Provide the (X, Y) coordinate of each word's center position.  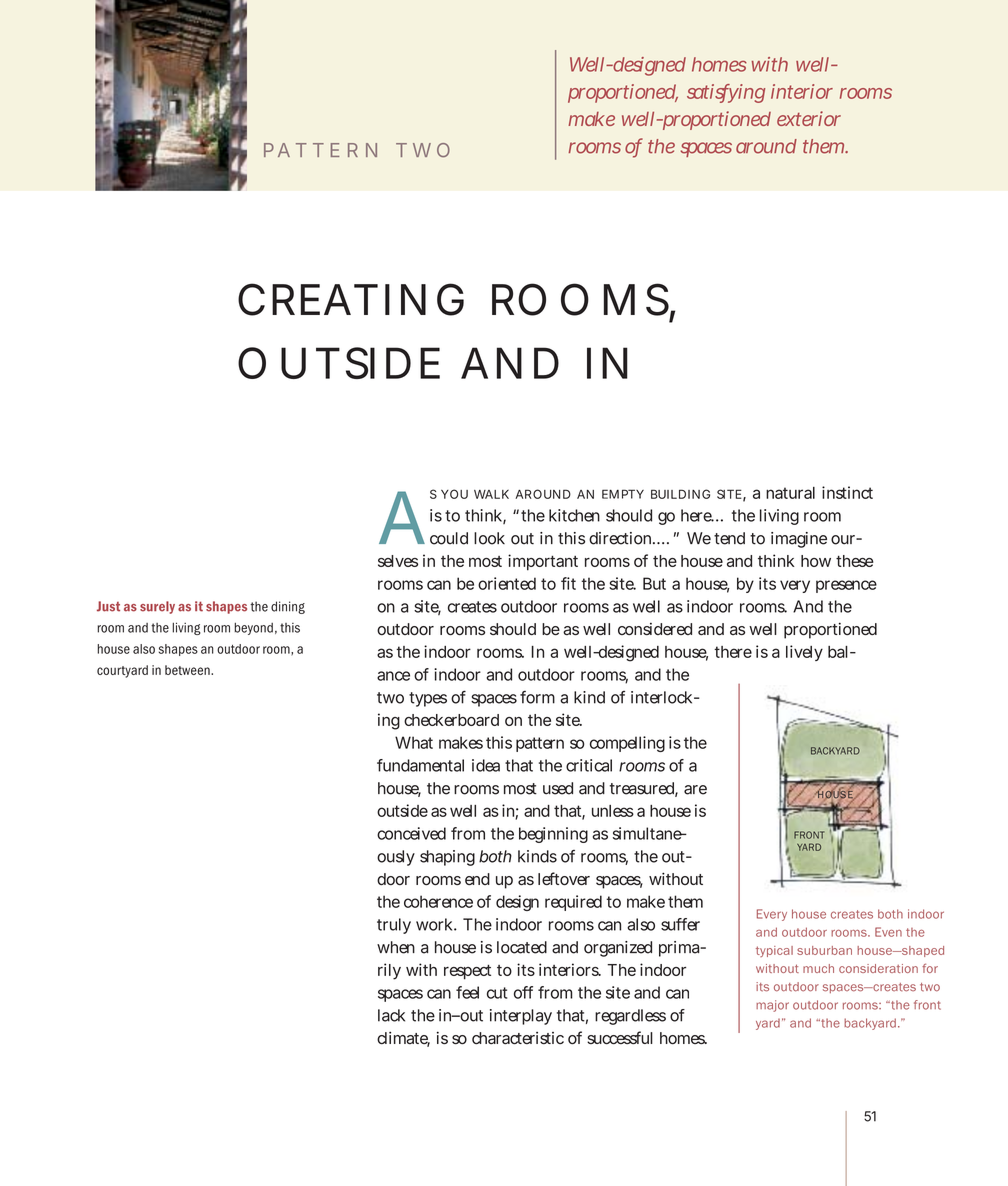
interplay (521, 1017)
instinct (847, 492)
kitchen (574, 515)
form (537, 697)
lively (804, 653)
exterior (809, 118)
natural (790, 493)
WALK (491, 494)
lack (391, 1015)
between (188, 670)
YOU (454, 494)
